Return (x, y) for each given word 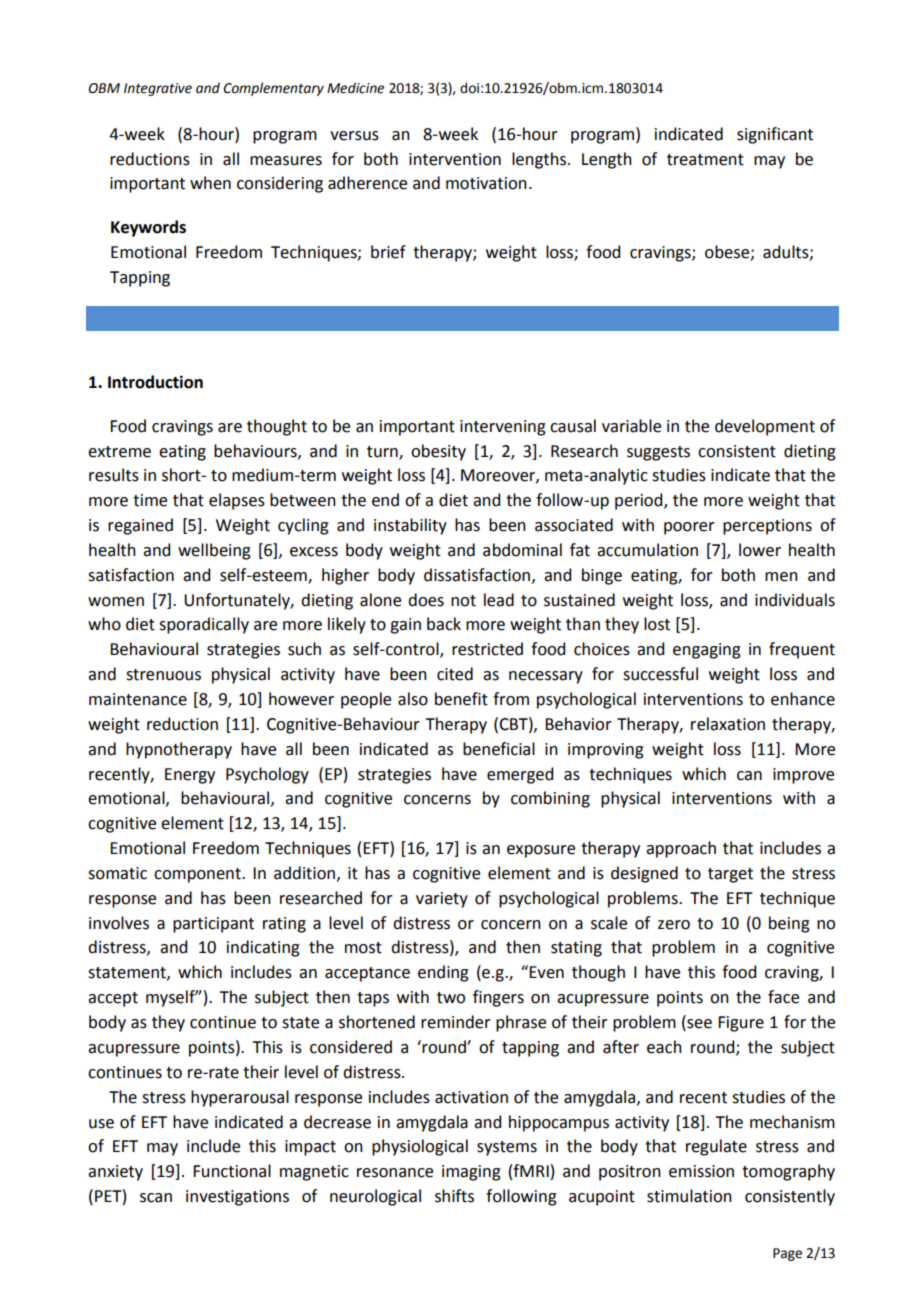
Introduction (155, 382)
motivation (486, 183)
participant (213, 925)
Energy (190, 776)
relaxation (728, 724)
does (426, 600)
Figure (741, 1024)
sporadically (204, 625)
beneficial (499, 749)
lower (760, 550)
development (765, 427)
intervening (503, 428)
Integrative (158, 89)
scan (156, 1198)
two (451, 998)
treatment (705, 160)
